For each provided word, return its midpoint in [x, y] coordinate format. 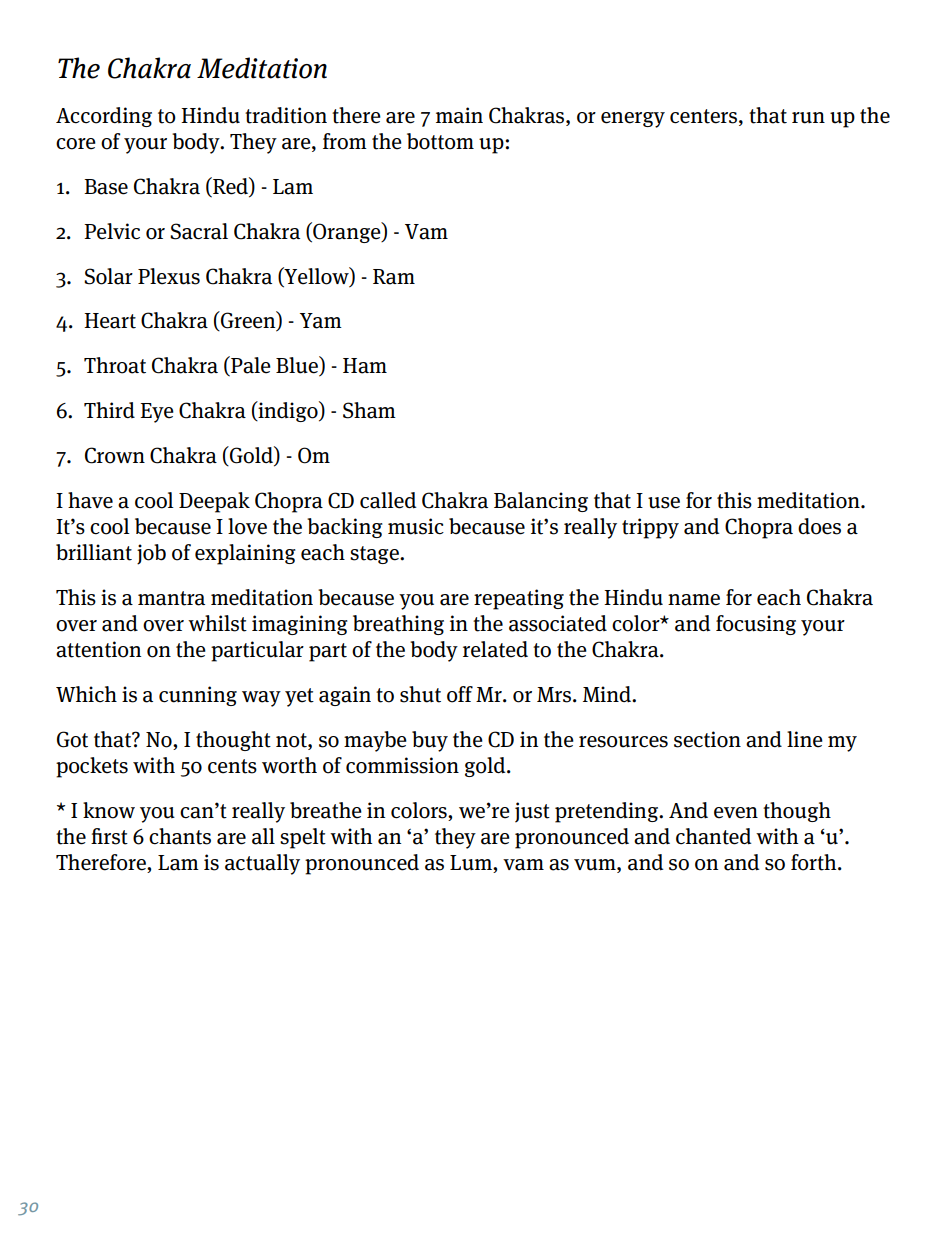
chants [180, 836]
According [104, 117]
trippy [650, 528]
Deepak [214, 502]
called [388, 500]
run [808, 118]
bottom [440, 141]
